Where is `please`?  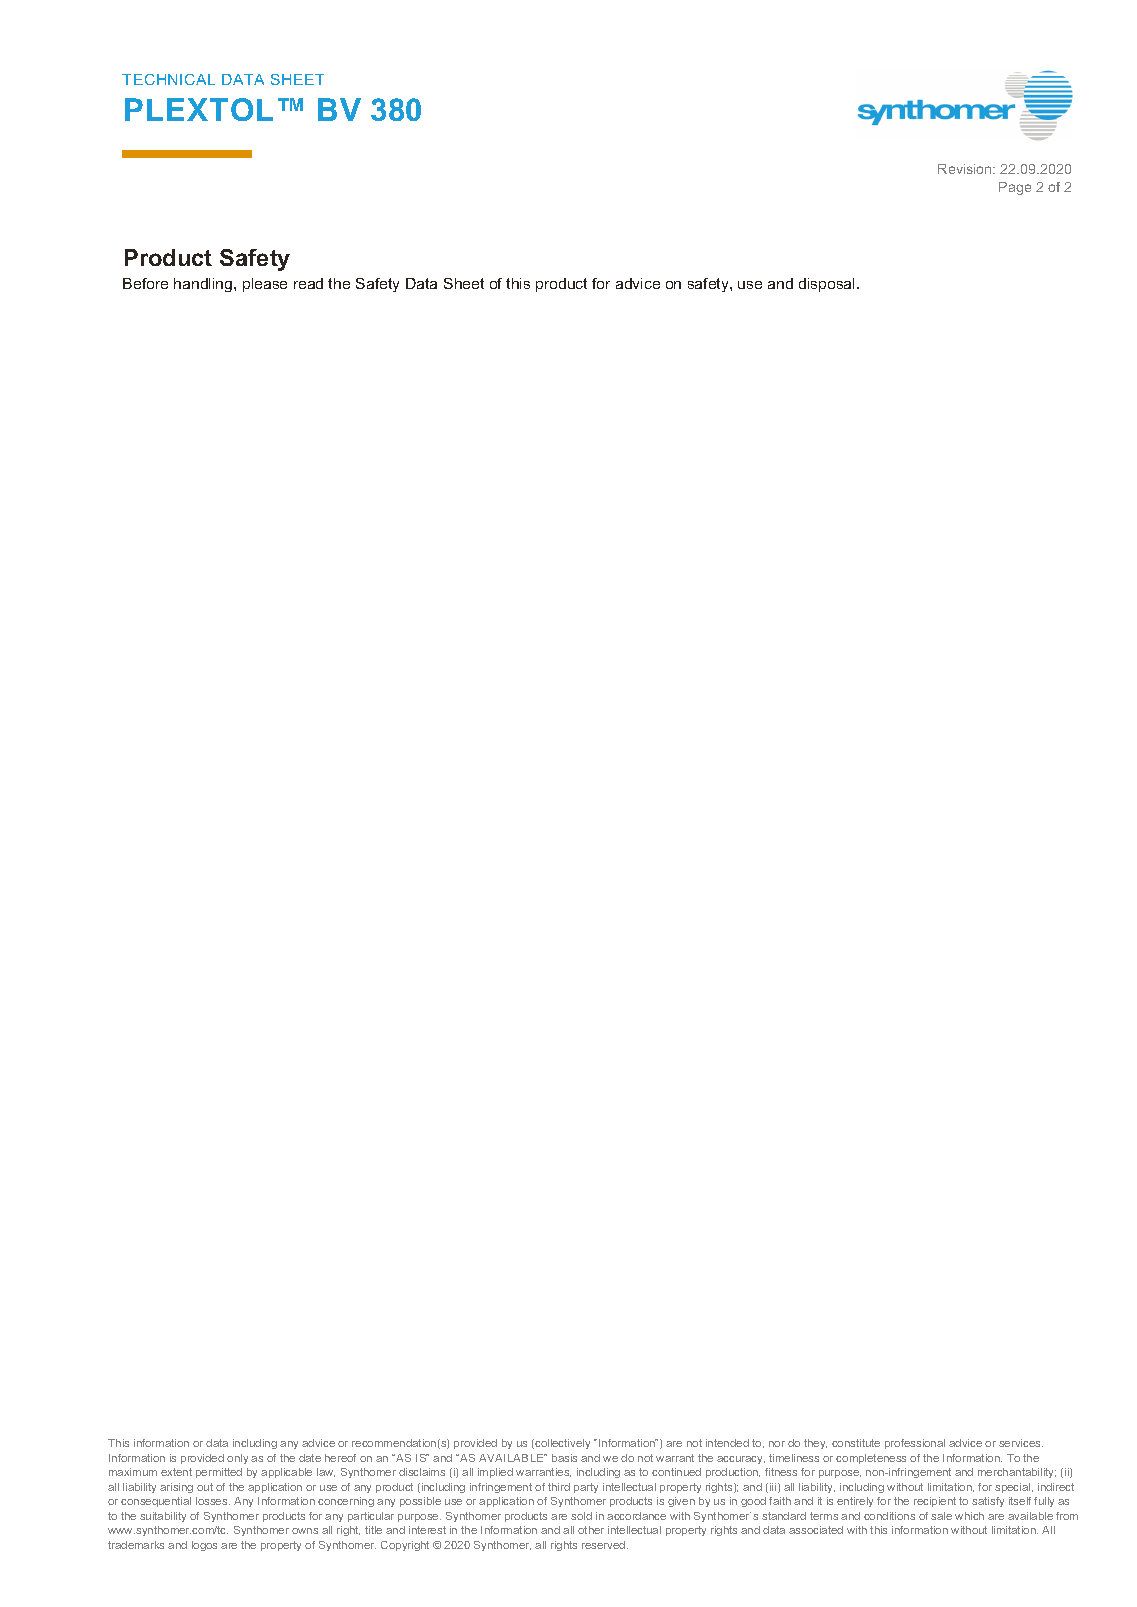
please is located at coordinates (265, 285).
